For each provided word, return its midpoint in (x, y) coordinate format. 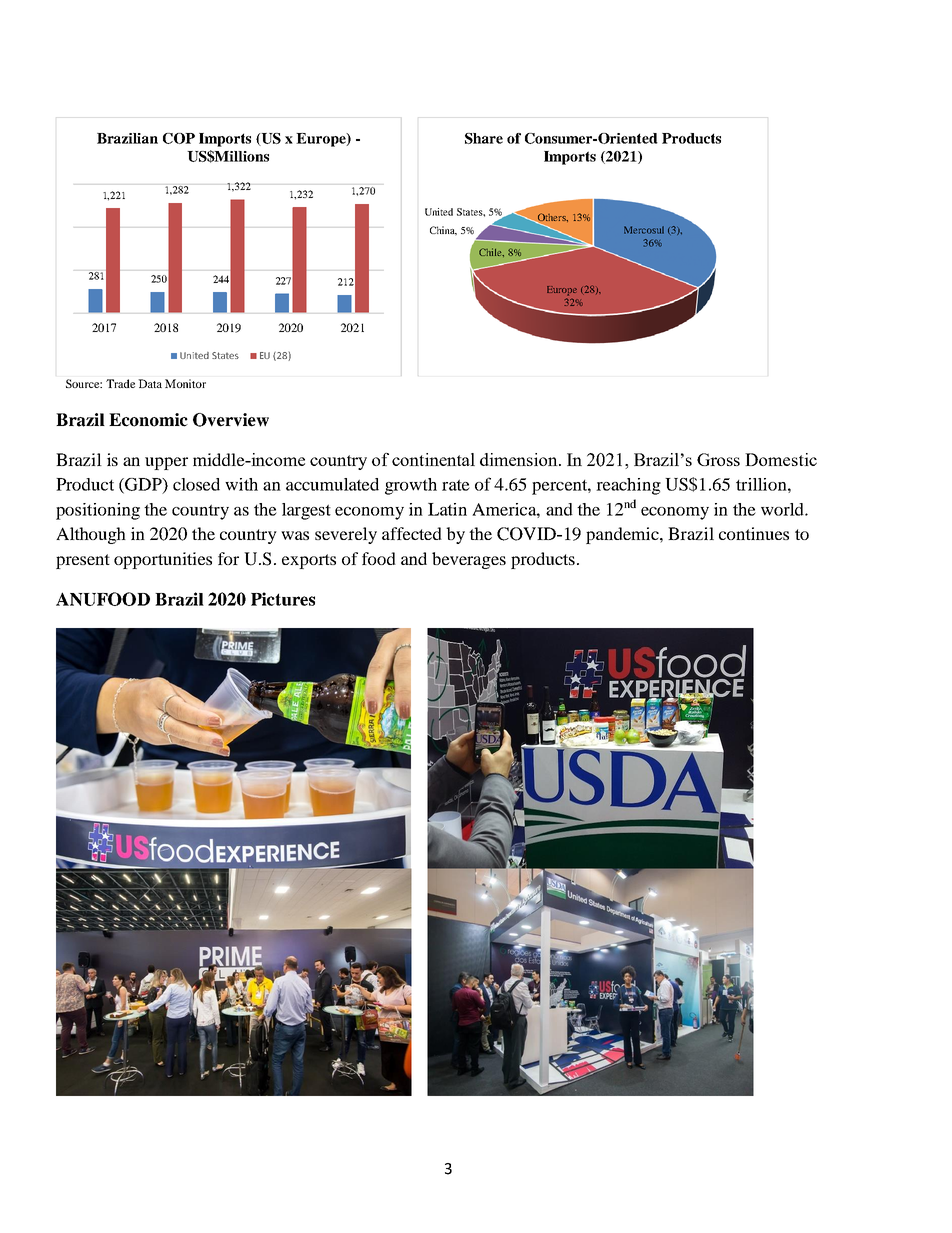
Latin (447, 509)
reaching (628, 486)
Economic (148, 420)
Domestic (781, 459)
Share (484, 138)
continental (433, 459)
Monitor (185, 383)
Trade (120, 383)
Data (150, 383)
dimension (520, 459)
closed (196, 484)
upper (166, 463)
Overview (231, 420)
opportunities (163, 560)
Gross (718, 459)
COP (179, 138)
